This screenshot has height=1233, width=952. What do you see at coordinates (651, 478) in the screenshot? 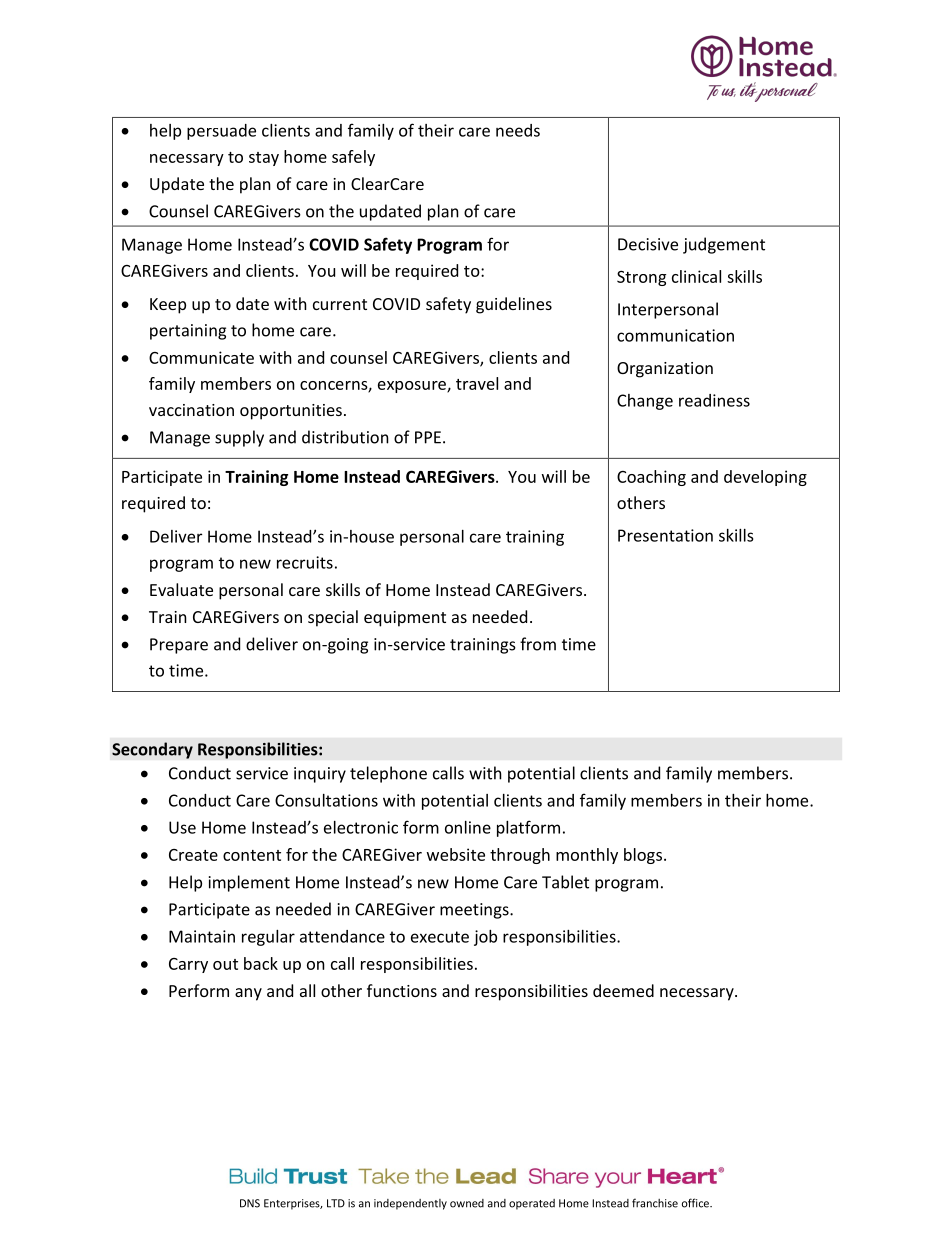
I see `Coaching` at bounding box center [651, 478].
